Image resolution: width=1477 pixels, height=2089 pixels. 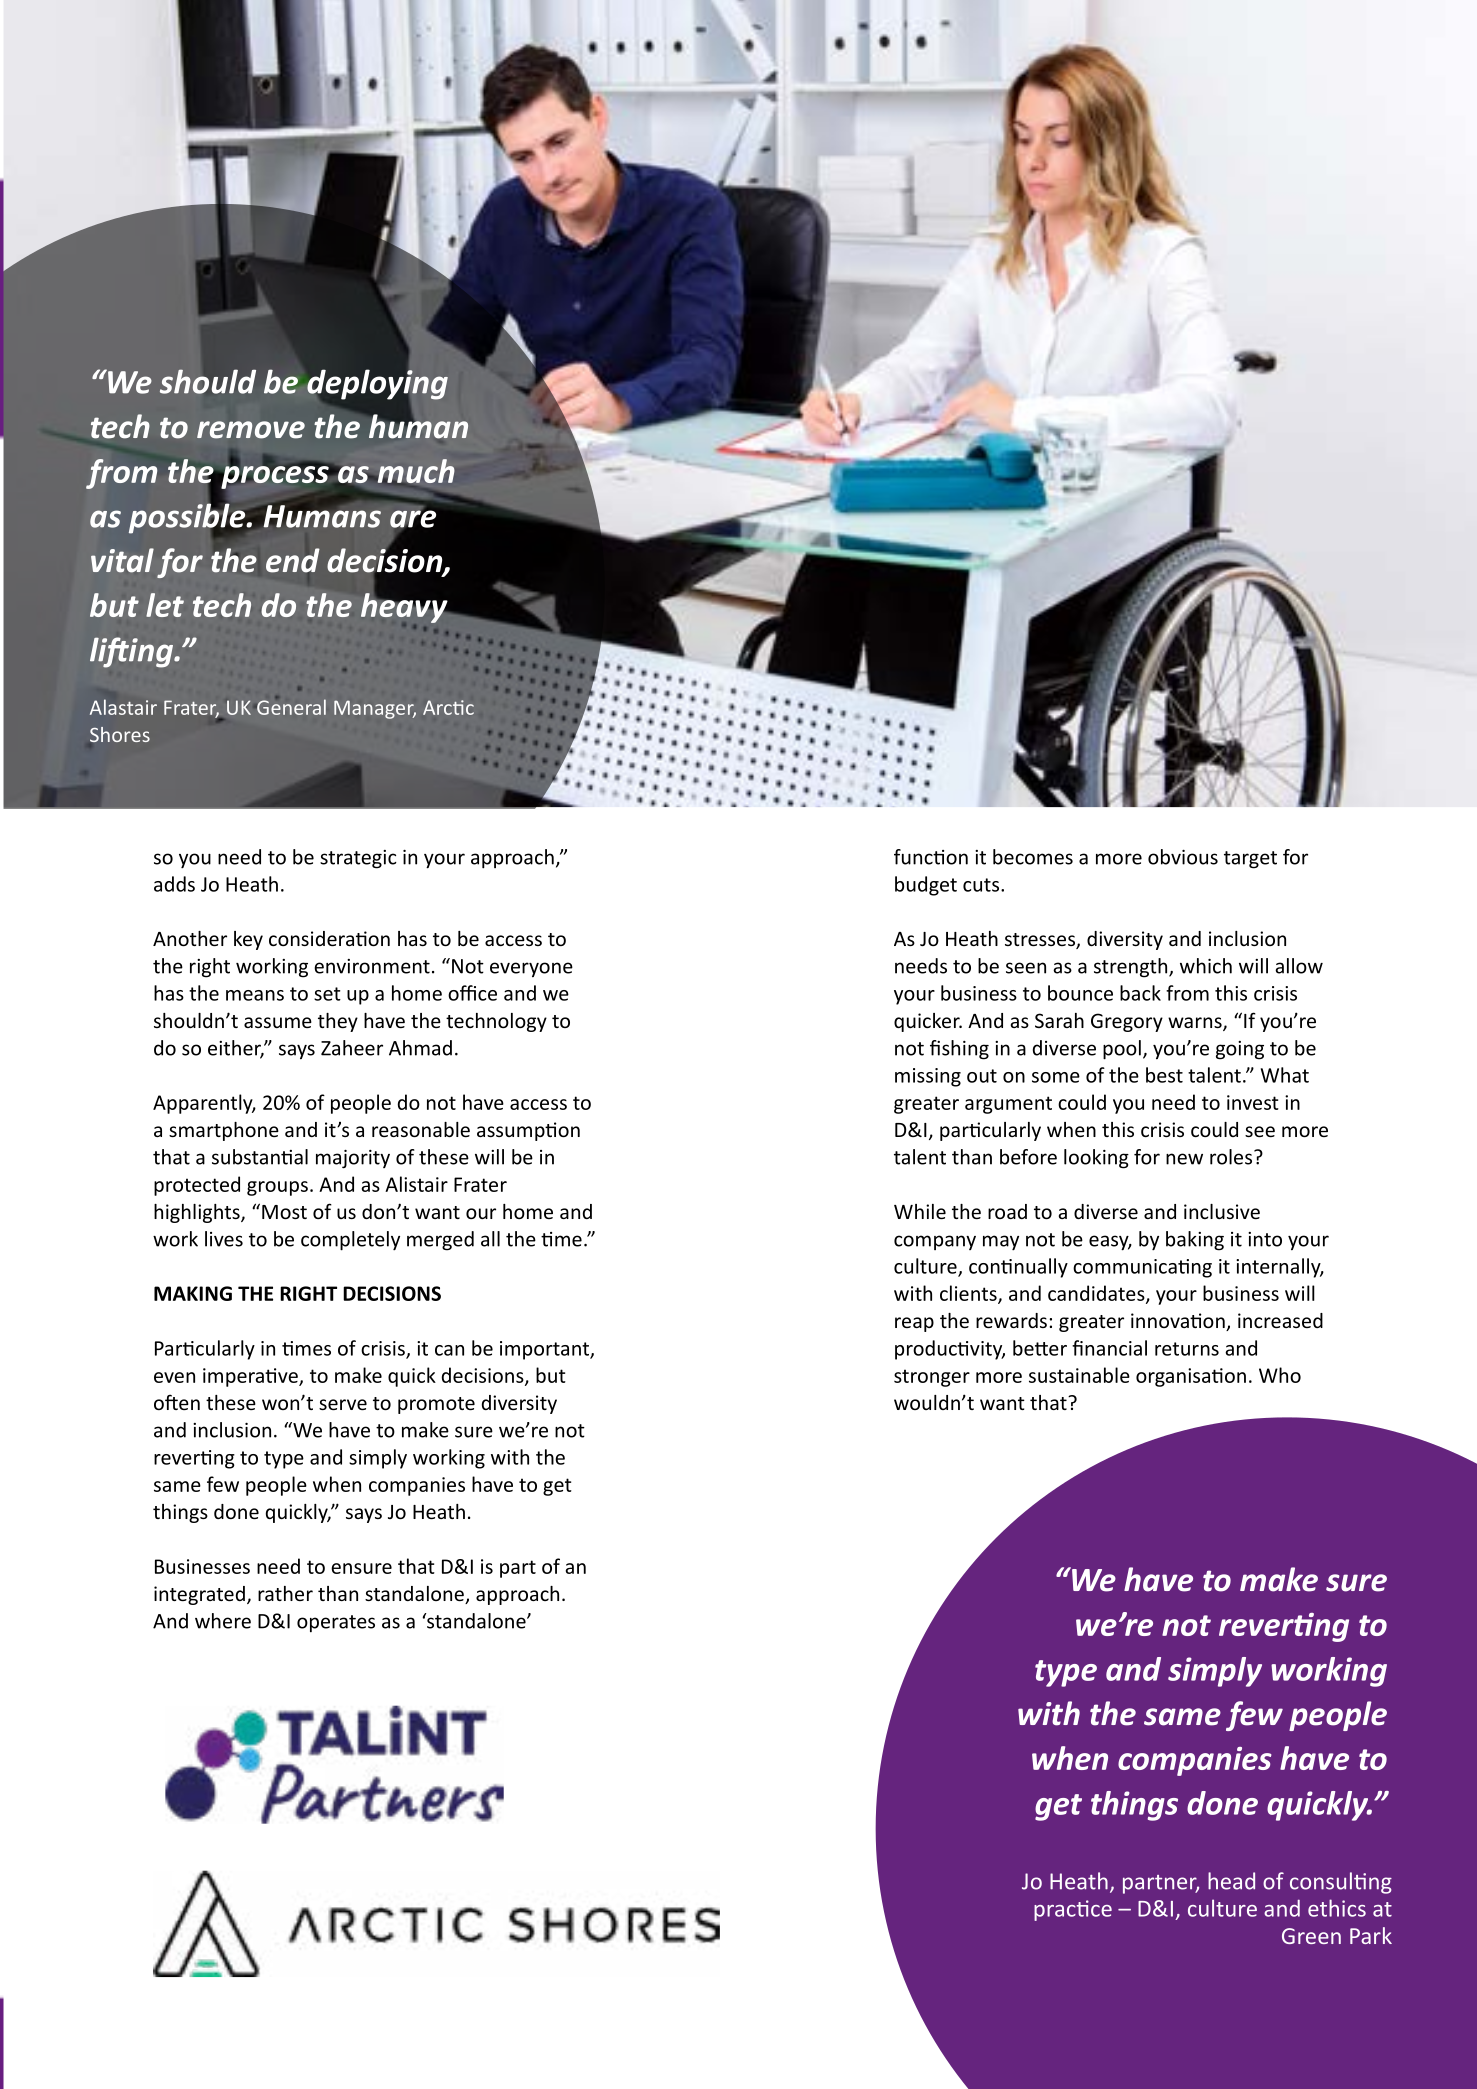 I want to click on much, so click(x=415, y=472).
